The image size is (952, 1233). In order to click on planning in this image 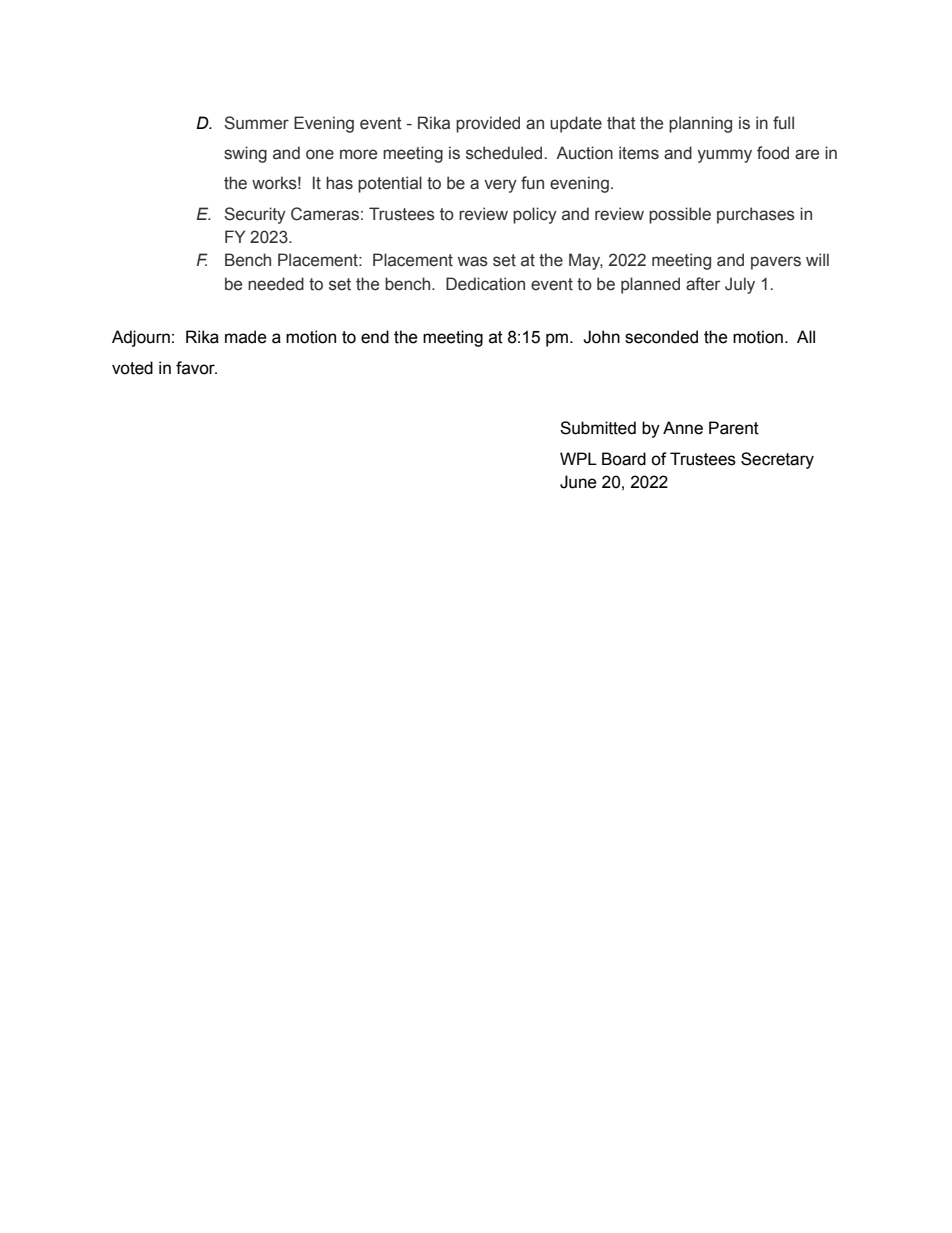, I will do `click(700, 124)`.
